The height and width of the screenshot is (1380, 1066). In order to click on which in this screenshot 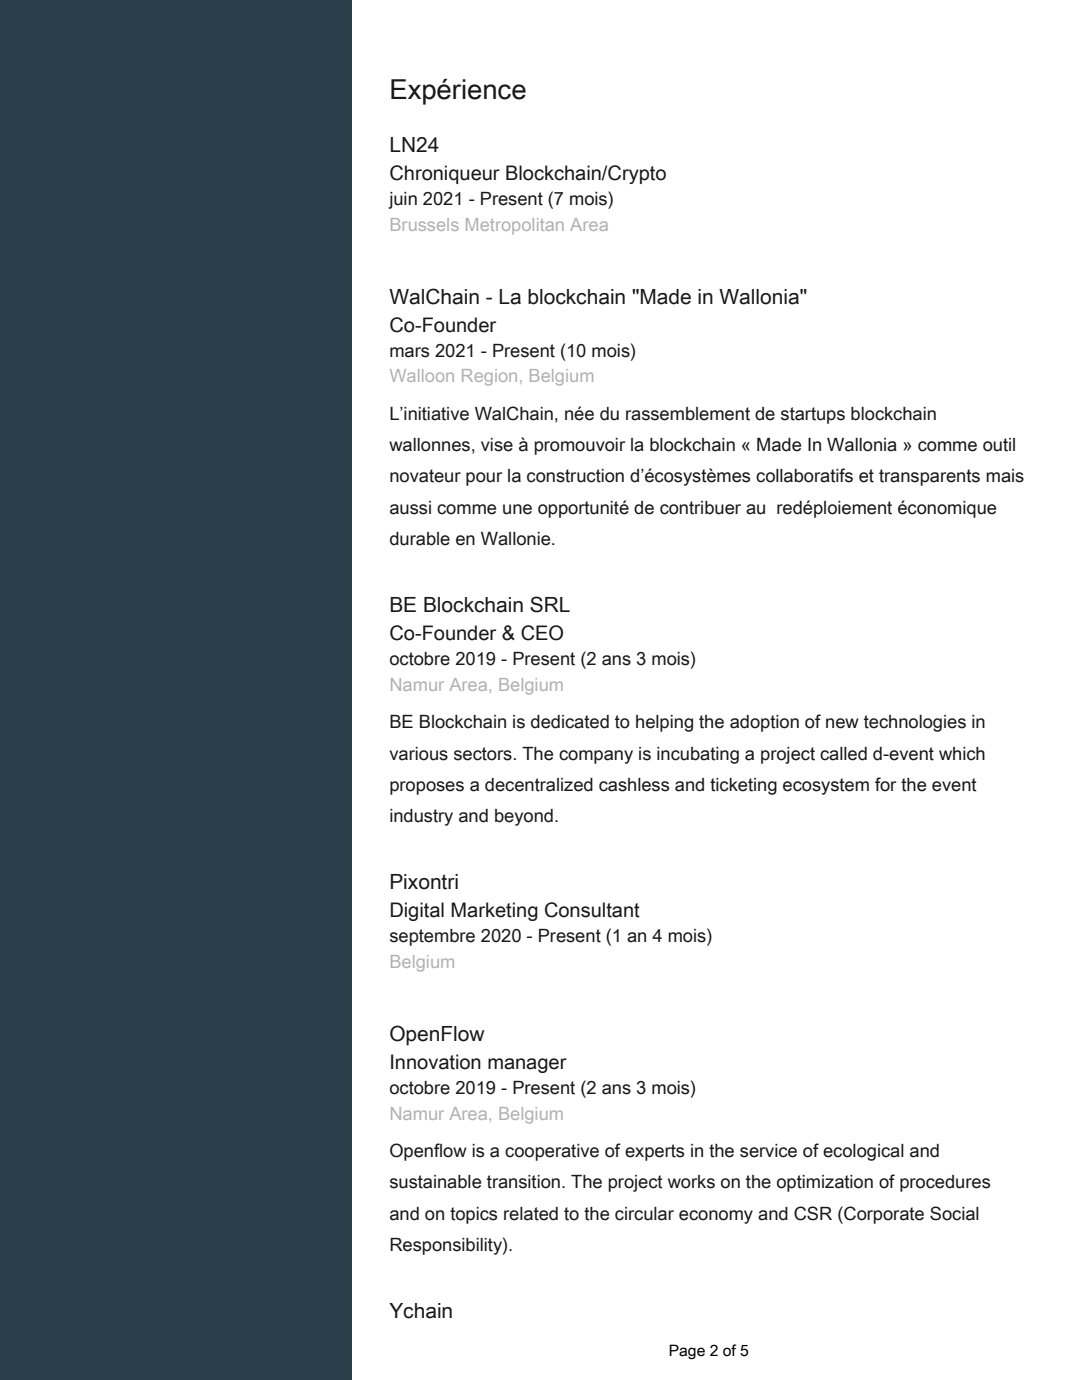, I will do `click(962, 754)`.
